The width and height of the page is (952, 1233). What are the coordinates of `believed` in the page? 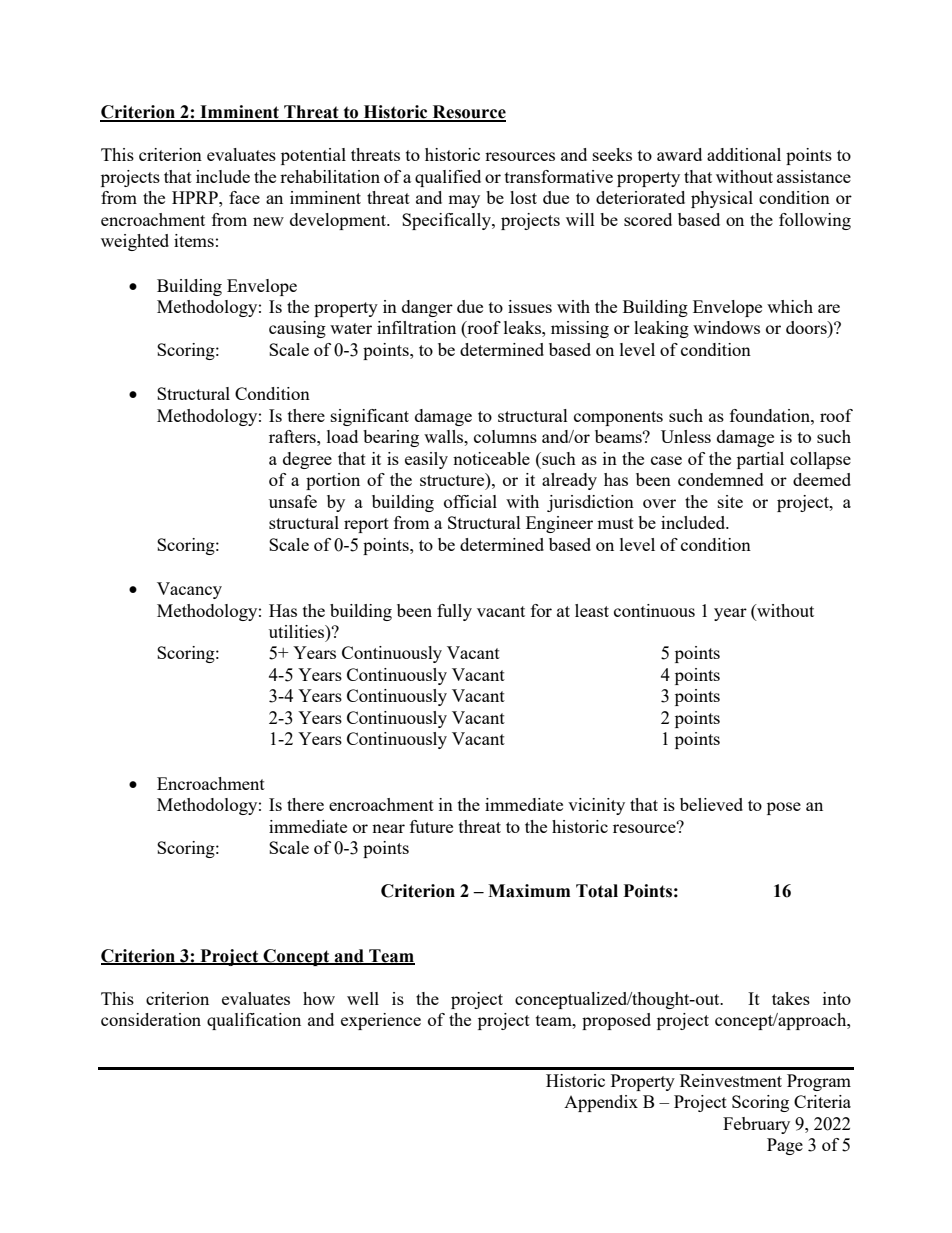 It's located at (711, 804).
